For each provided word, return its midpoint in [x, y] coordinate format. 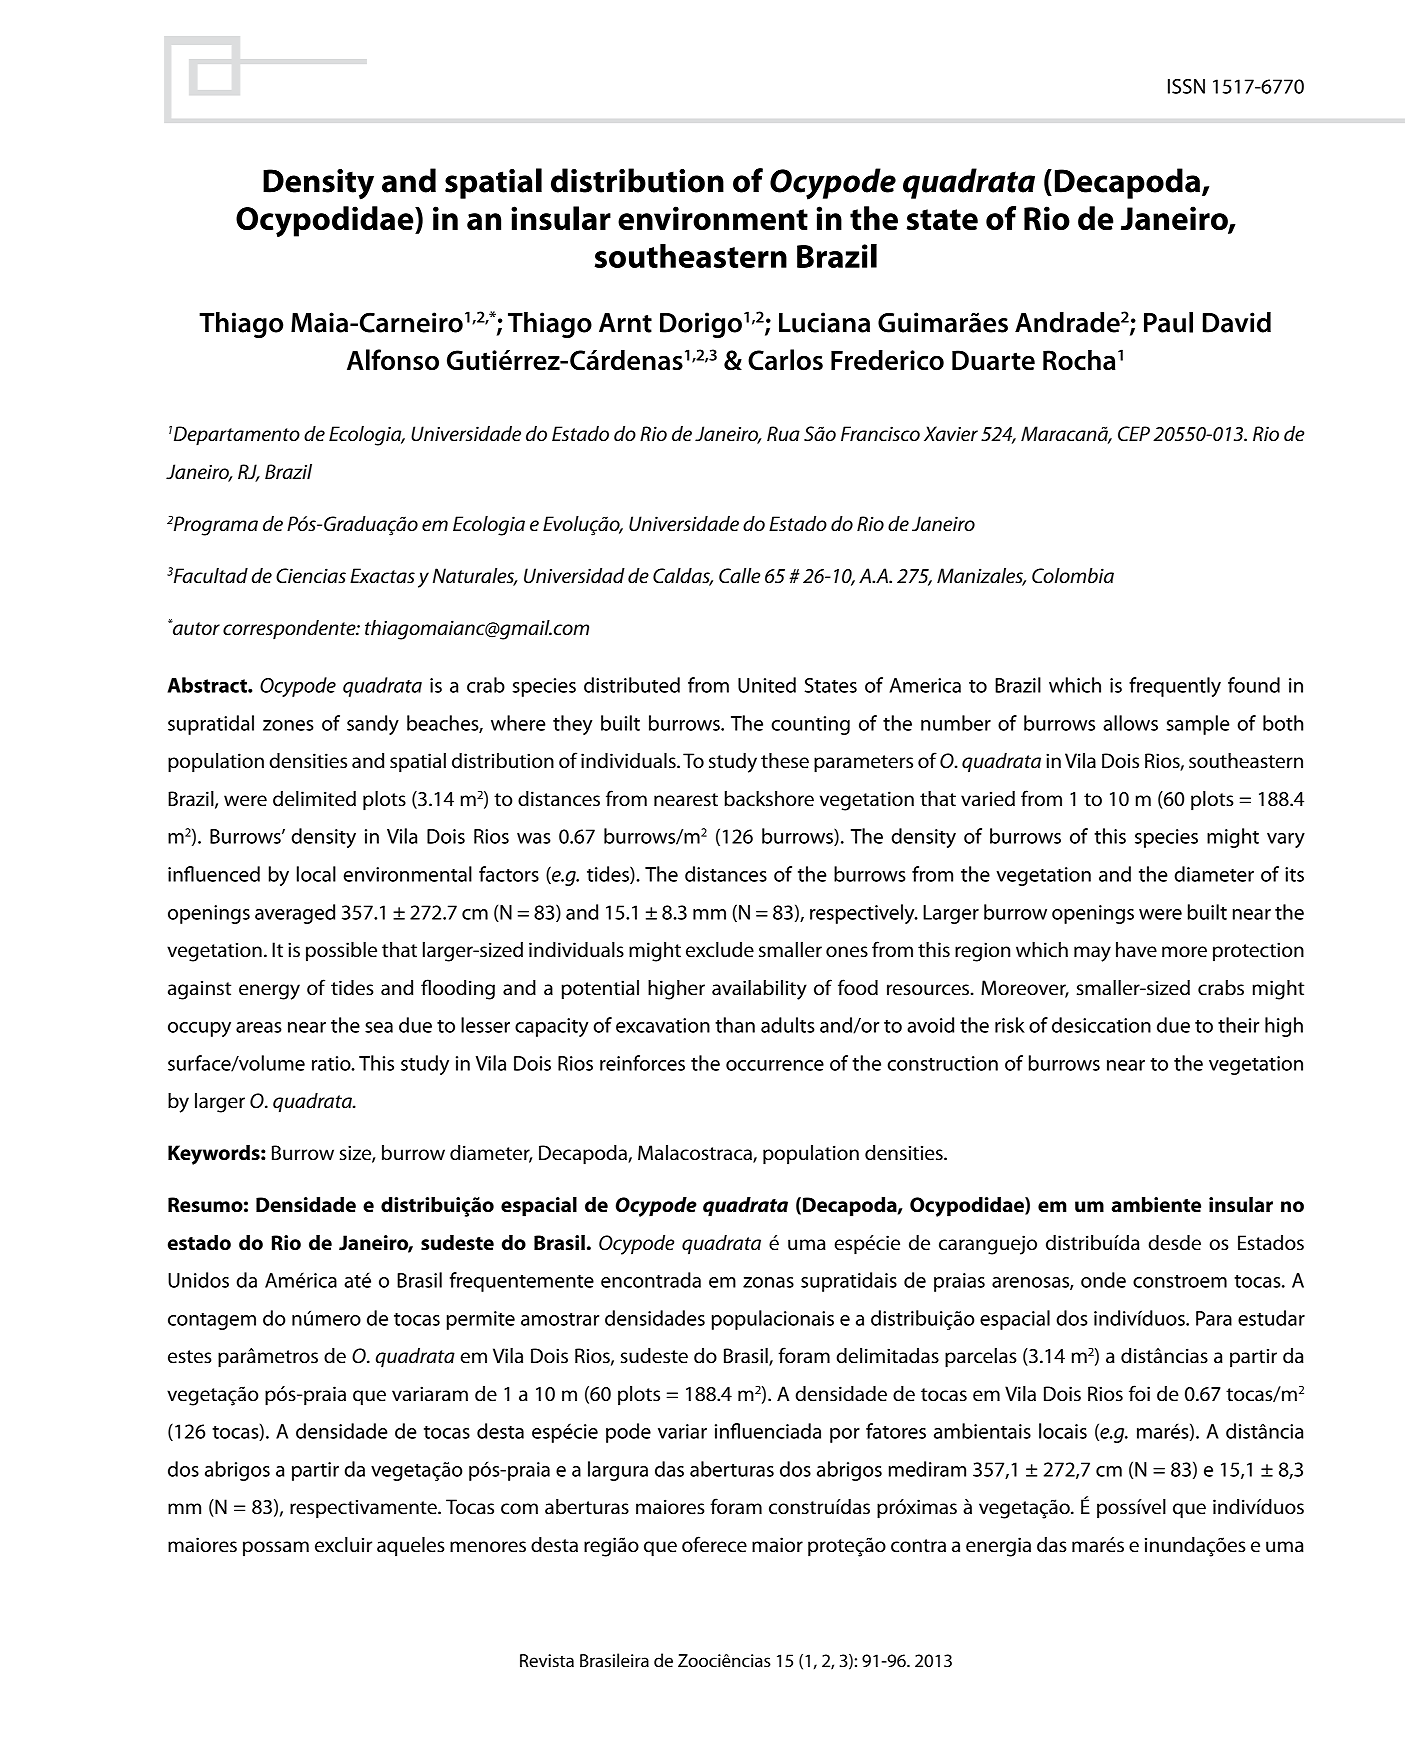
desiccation [1101, 1025]
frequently [1175, 687]
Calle [739, 576]
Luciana [824, 322]
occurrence [775, 1065]
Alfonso [393, 360]
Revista [547, 1661]
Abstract [208, 685]
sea [379, 1027]
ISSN [1186, 86]
